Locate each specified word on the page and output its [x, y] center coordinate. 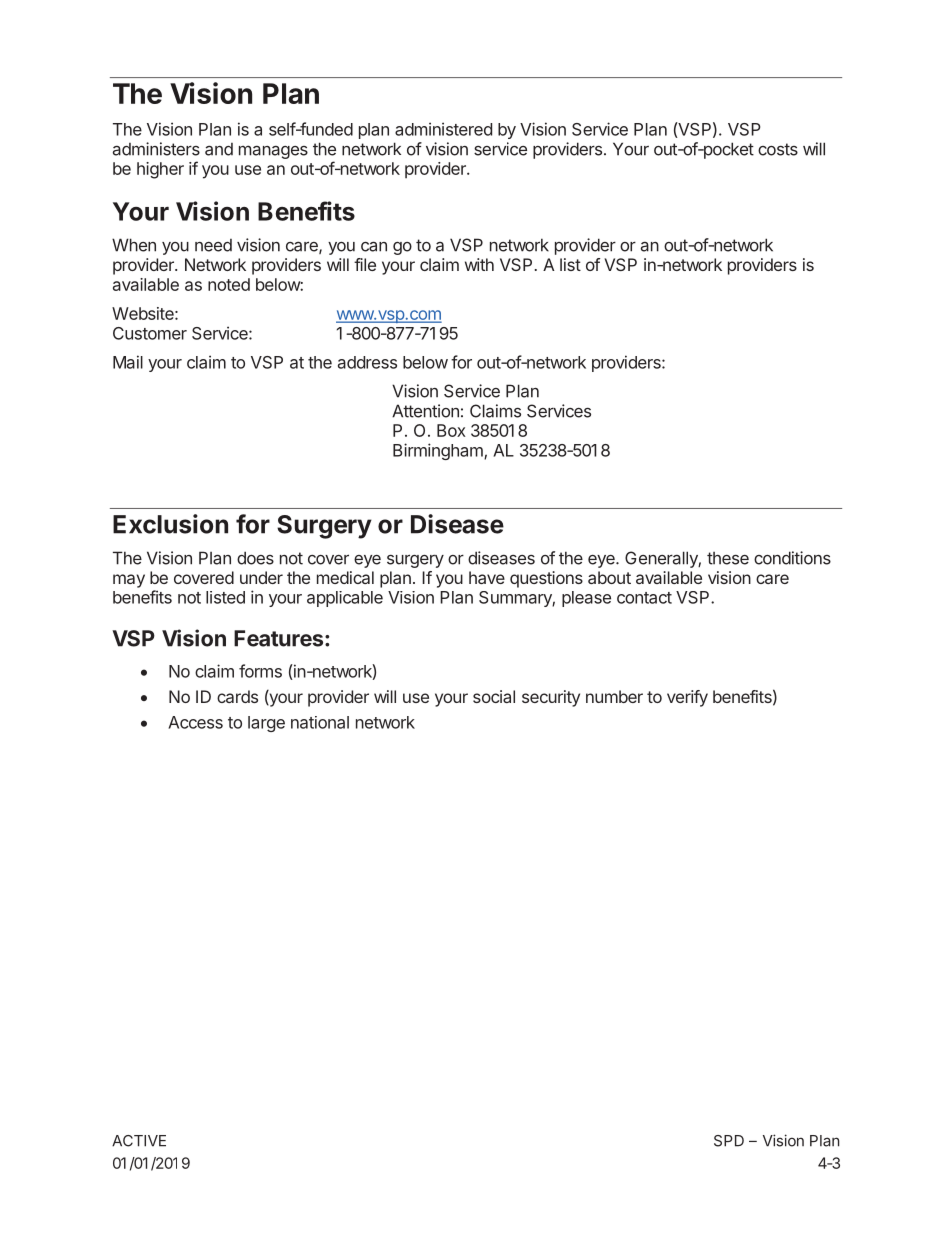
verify [687, 698]
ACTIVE [139, 1141]
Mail [128, 362]
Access [195, 722]
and [219, 149]
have [487, 577]
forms [260, 671]
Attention [425, 411]
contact [644, 598]
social [494, 696]
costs [778, 149]
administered [443, 129]
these [728, 558]
